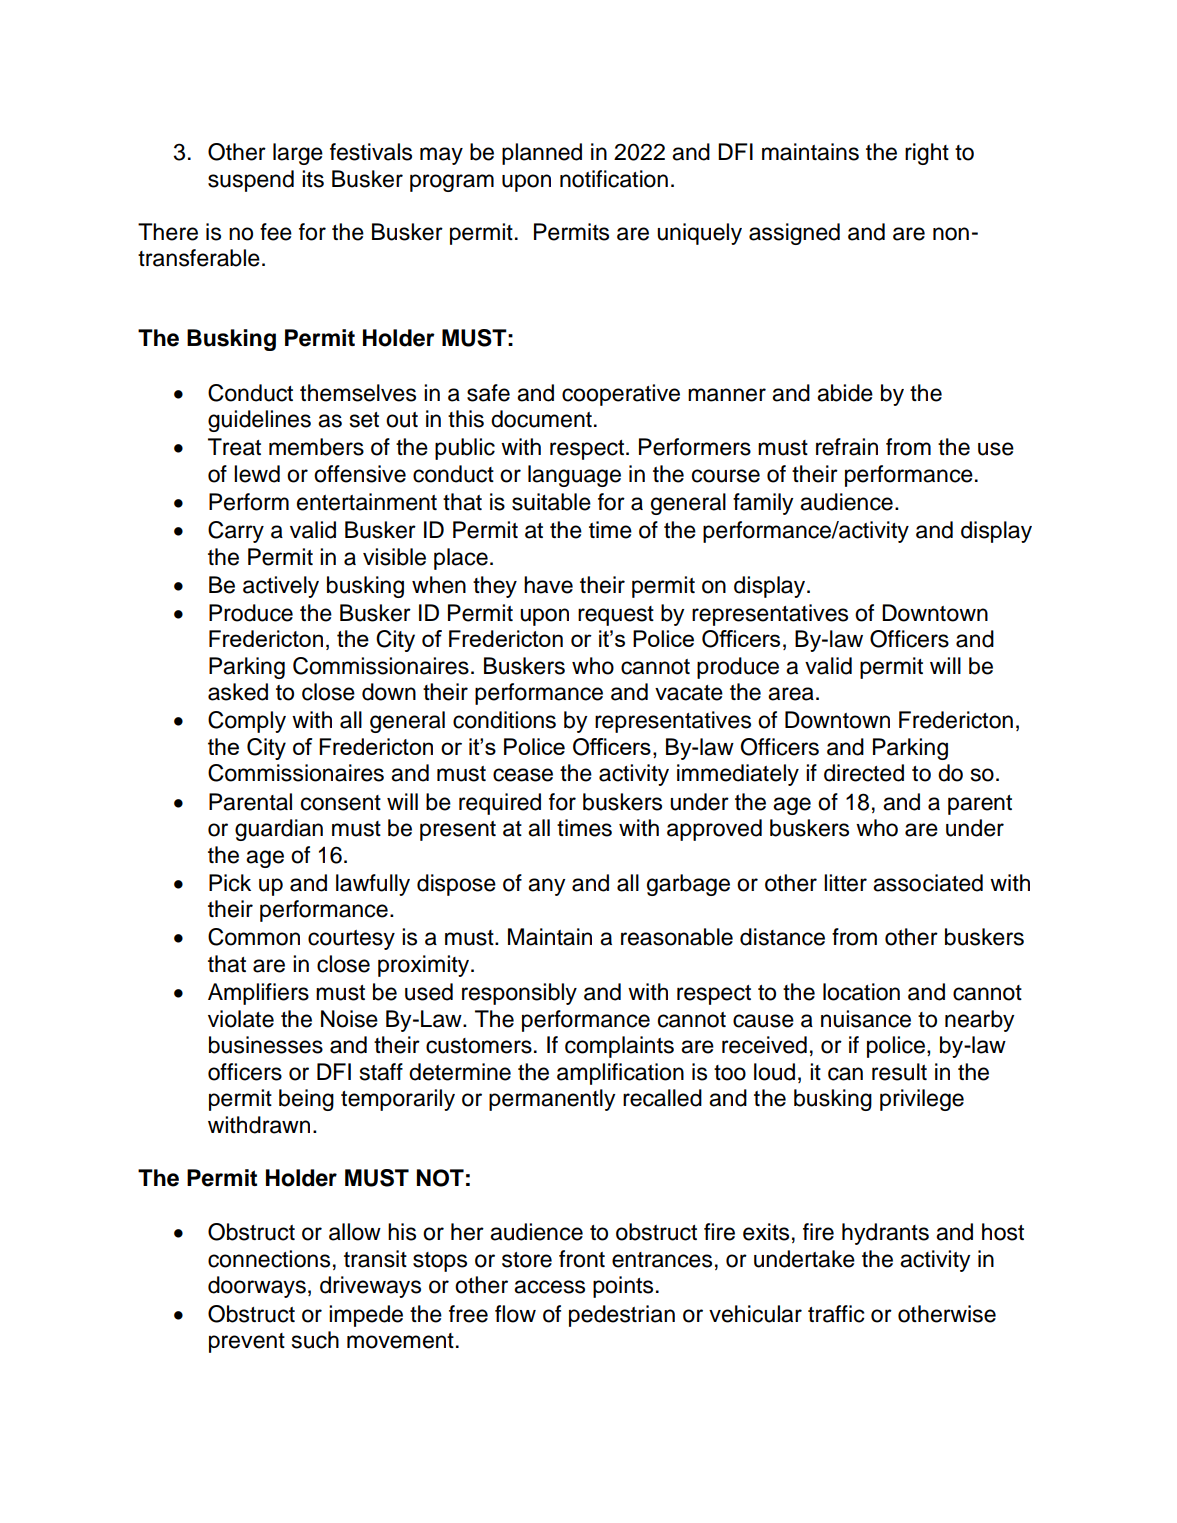  I want to click on Comply, so click(247, 722).
